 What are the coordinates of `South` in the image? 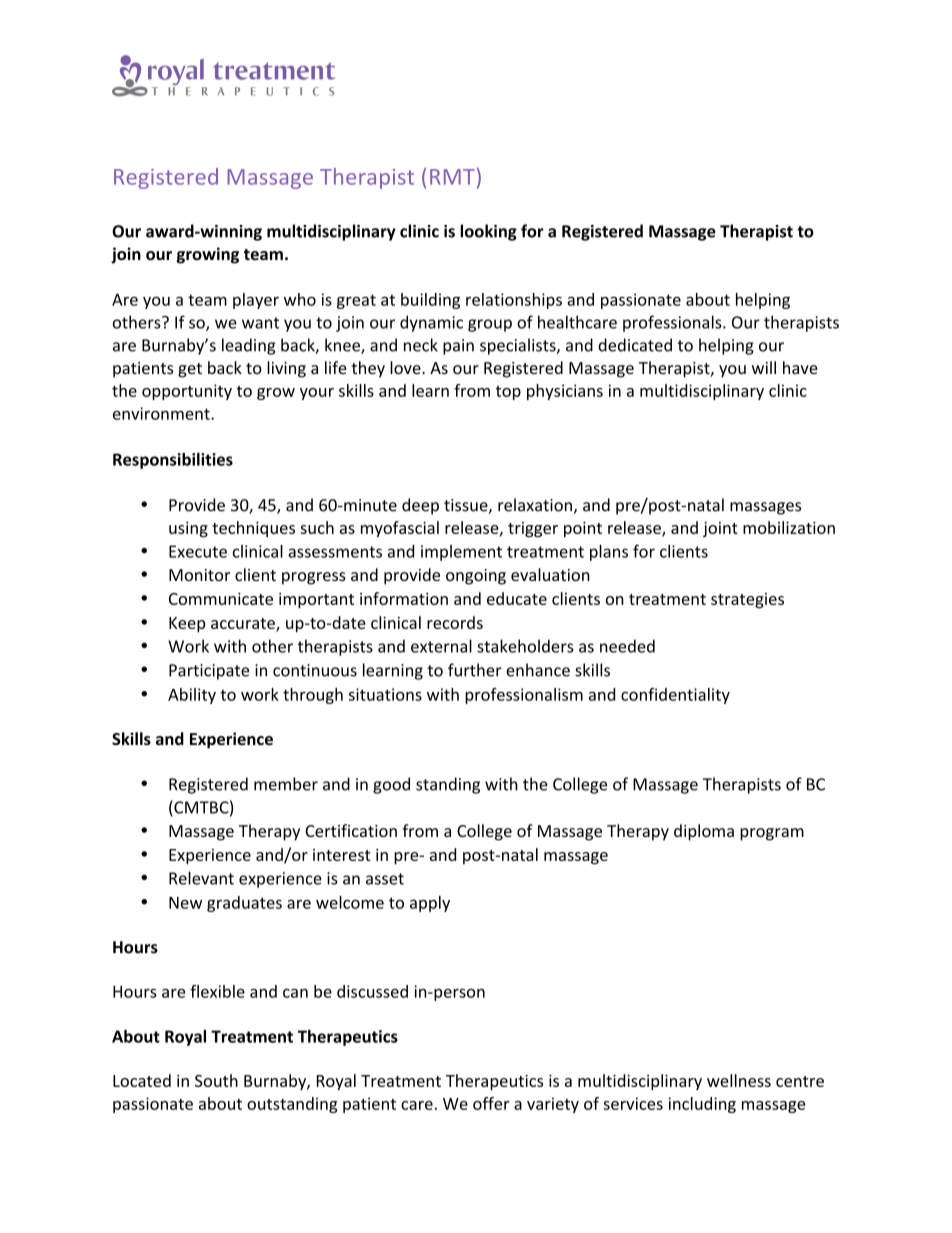 It's located at (216, 1080).
